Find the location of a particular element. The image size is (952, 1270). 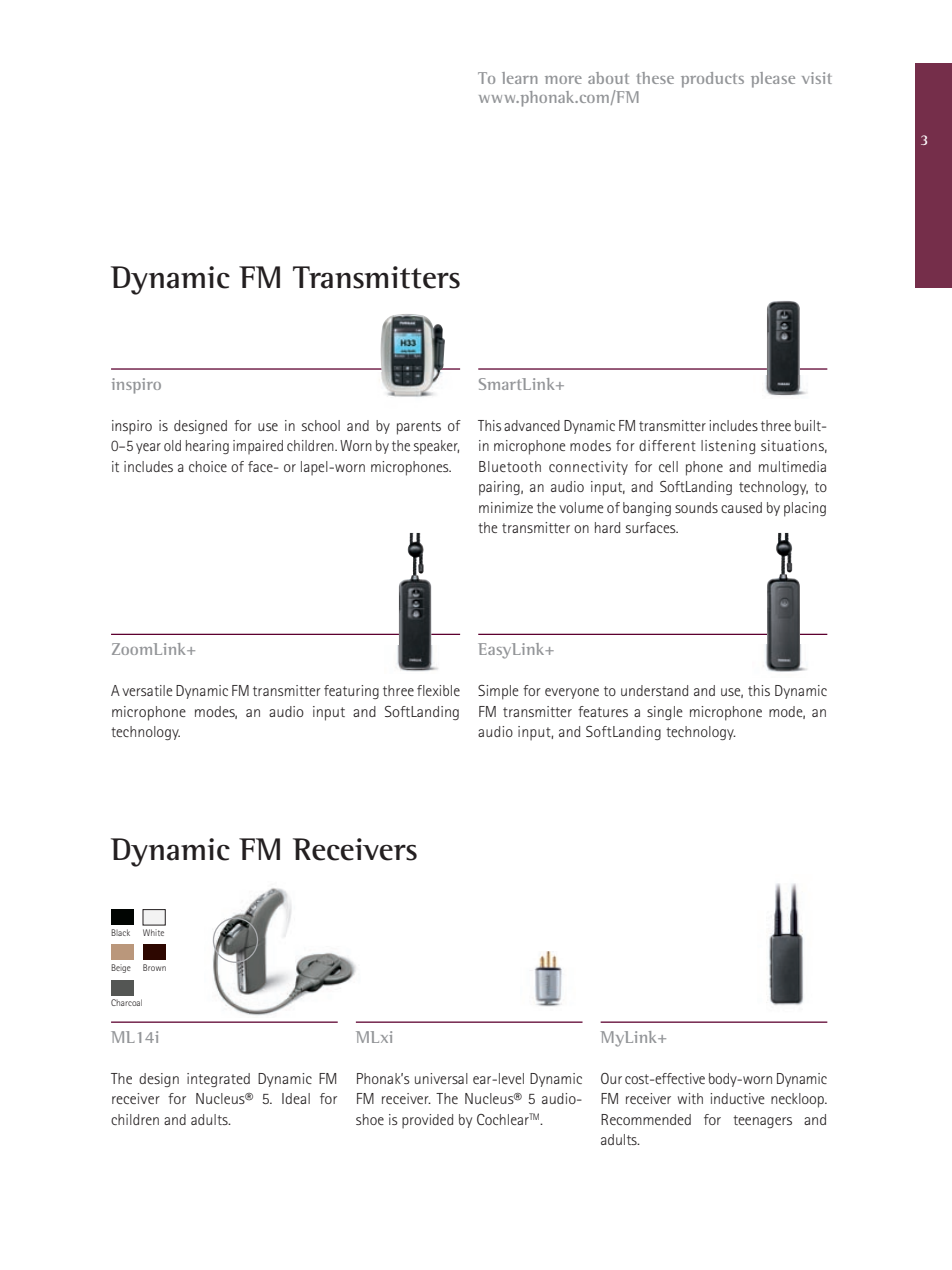

parents is located at coordinates (419, 428).
